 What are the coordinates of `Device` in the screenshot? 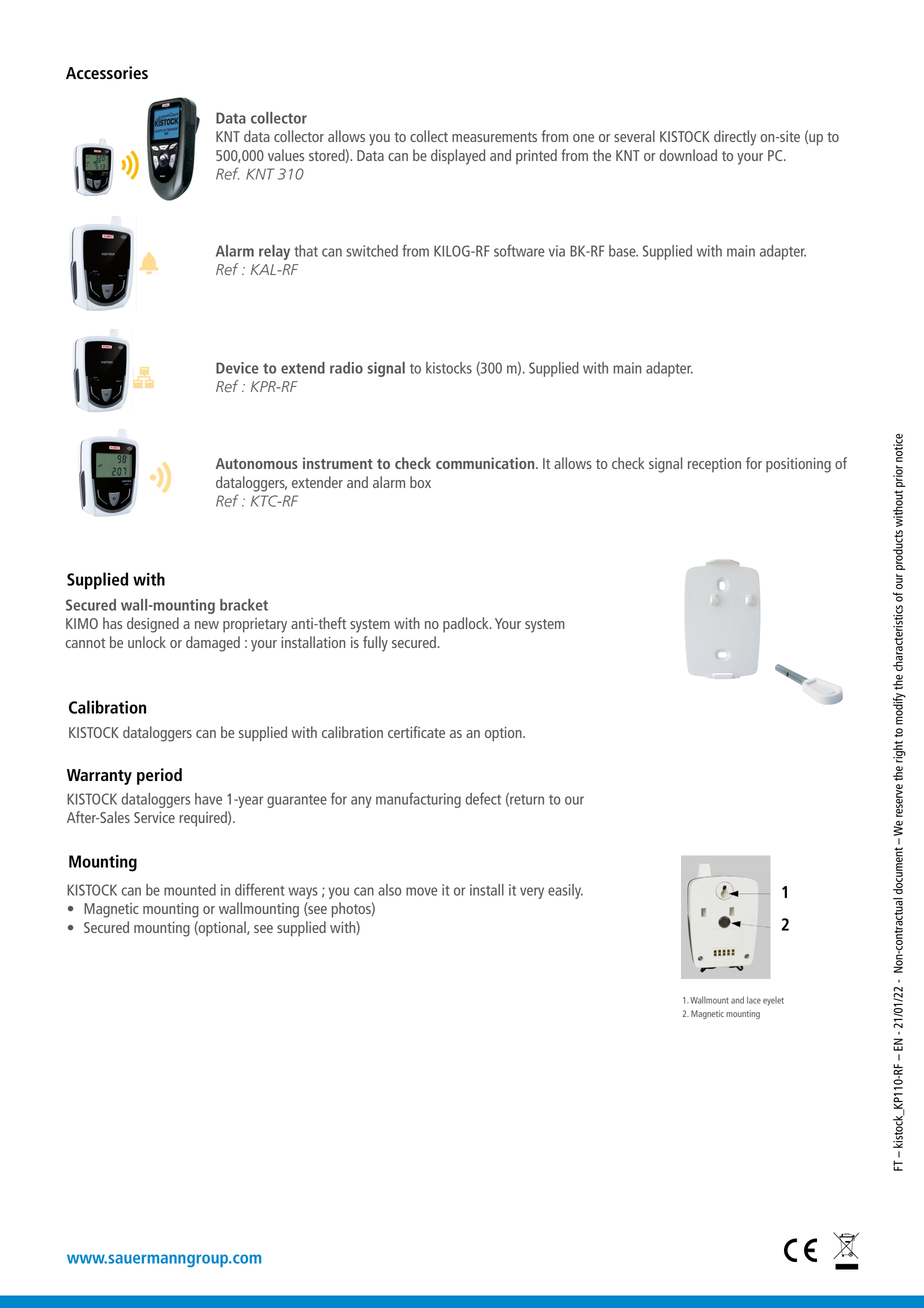 It's located at (237, 368).
